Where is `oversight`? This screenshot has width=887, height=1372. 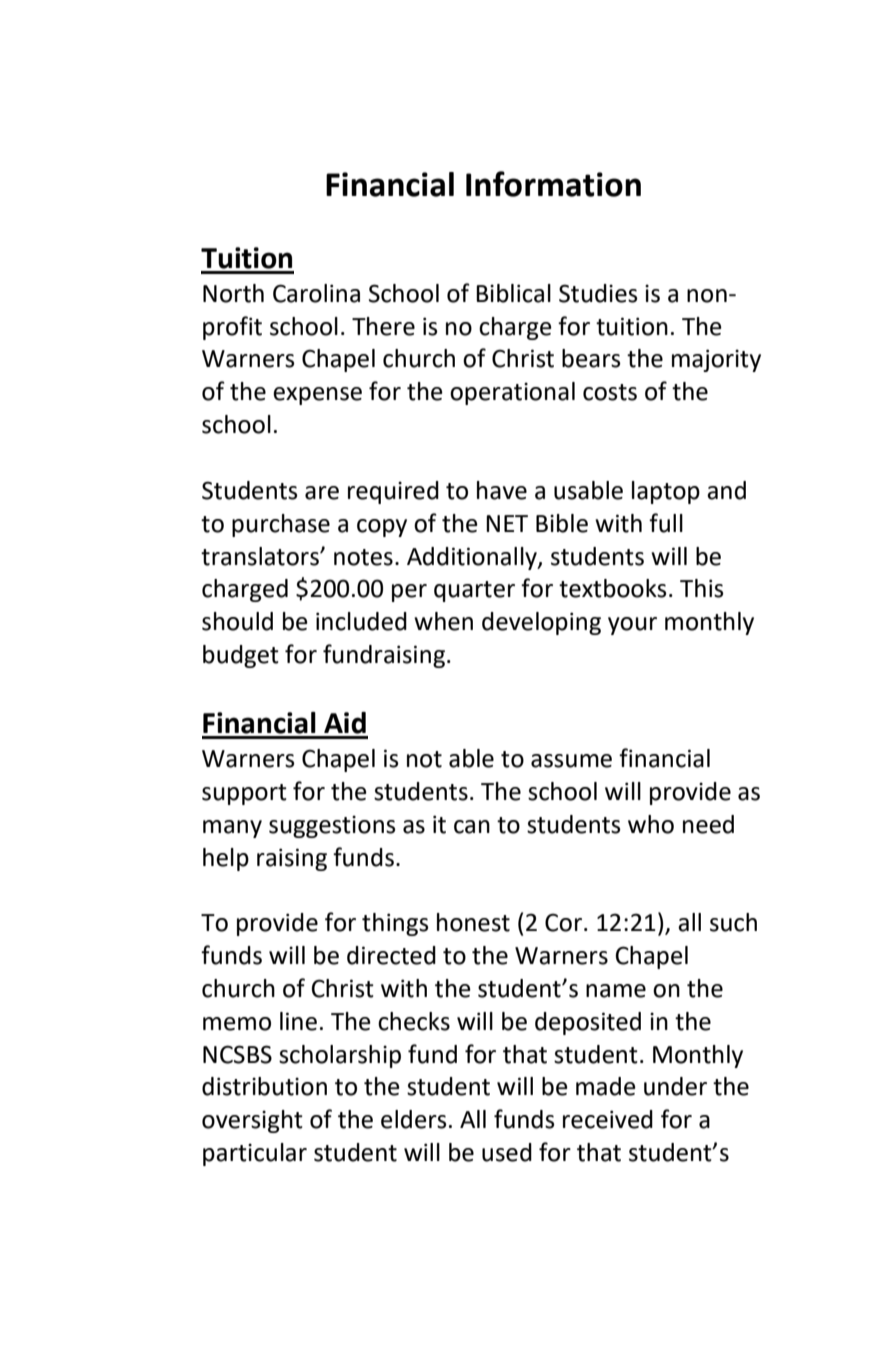
oversight is located at coordinates (252, 1121).
